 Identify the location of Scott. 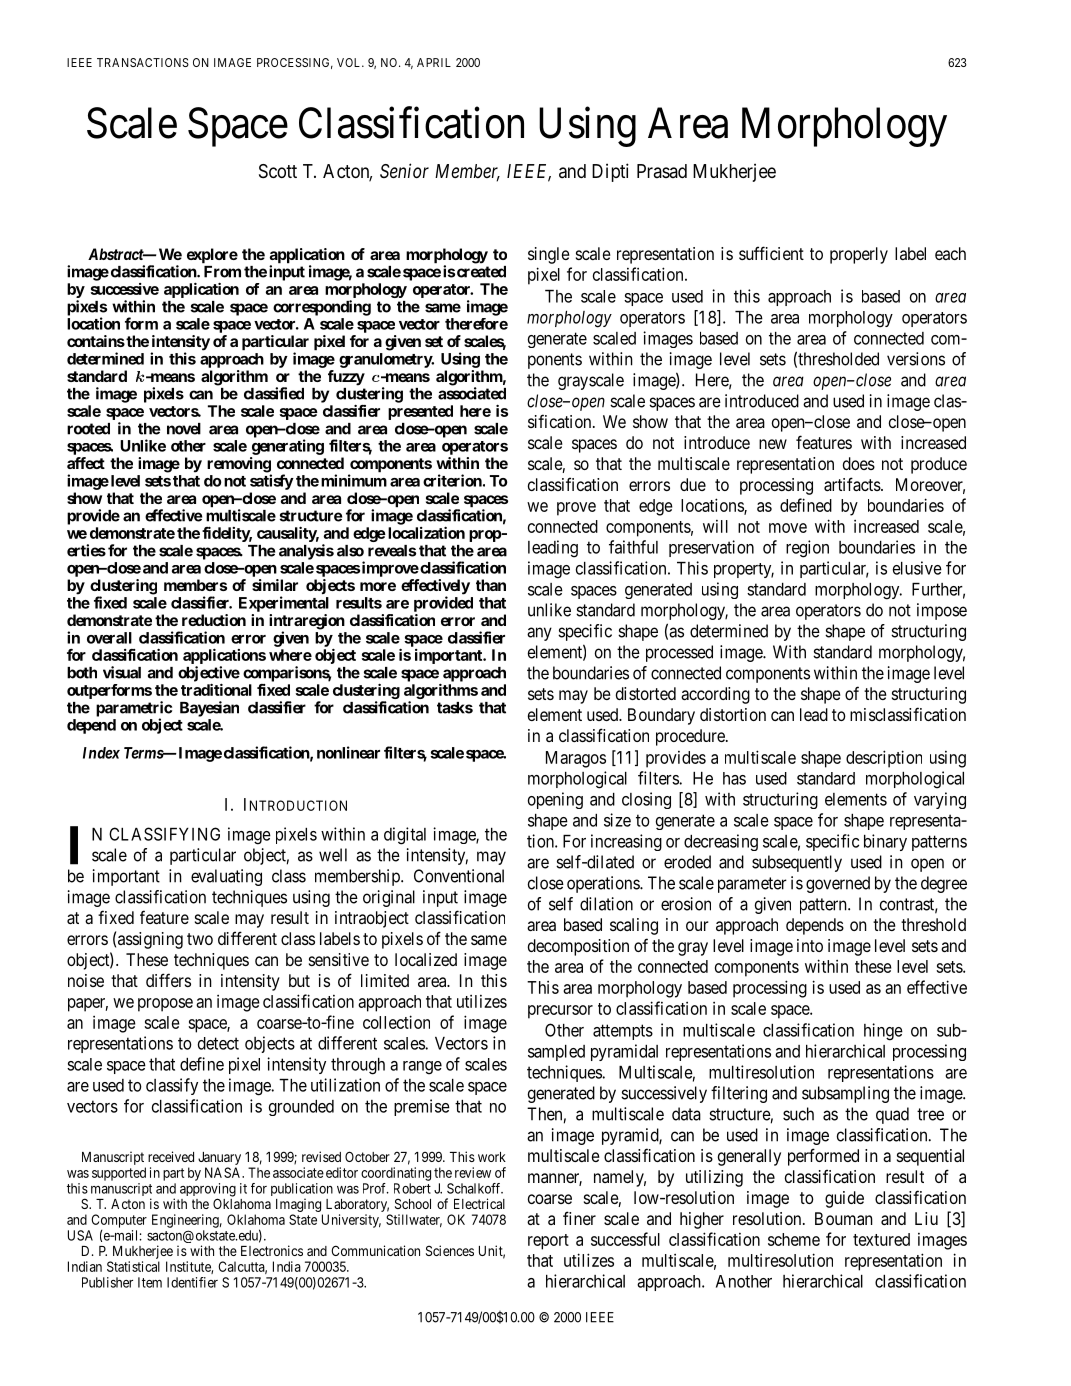
(278, 171).
